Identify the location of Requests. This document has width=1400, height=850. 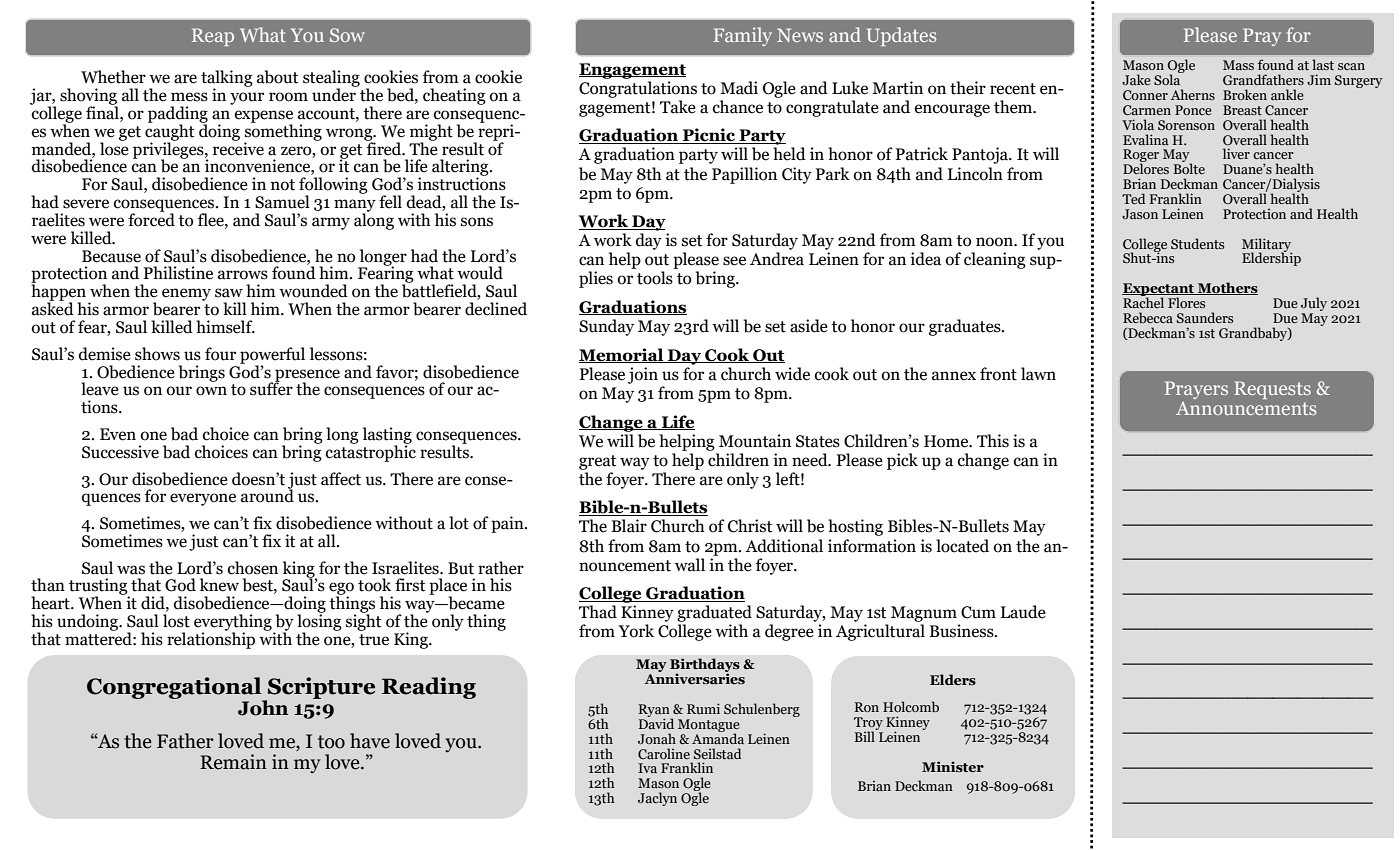
(1272, 390).
